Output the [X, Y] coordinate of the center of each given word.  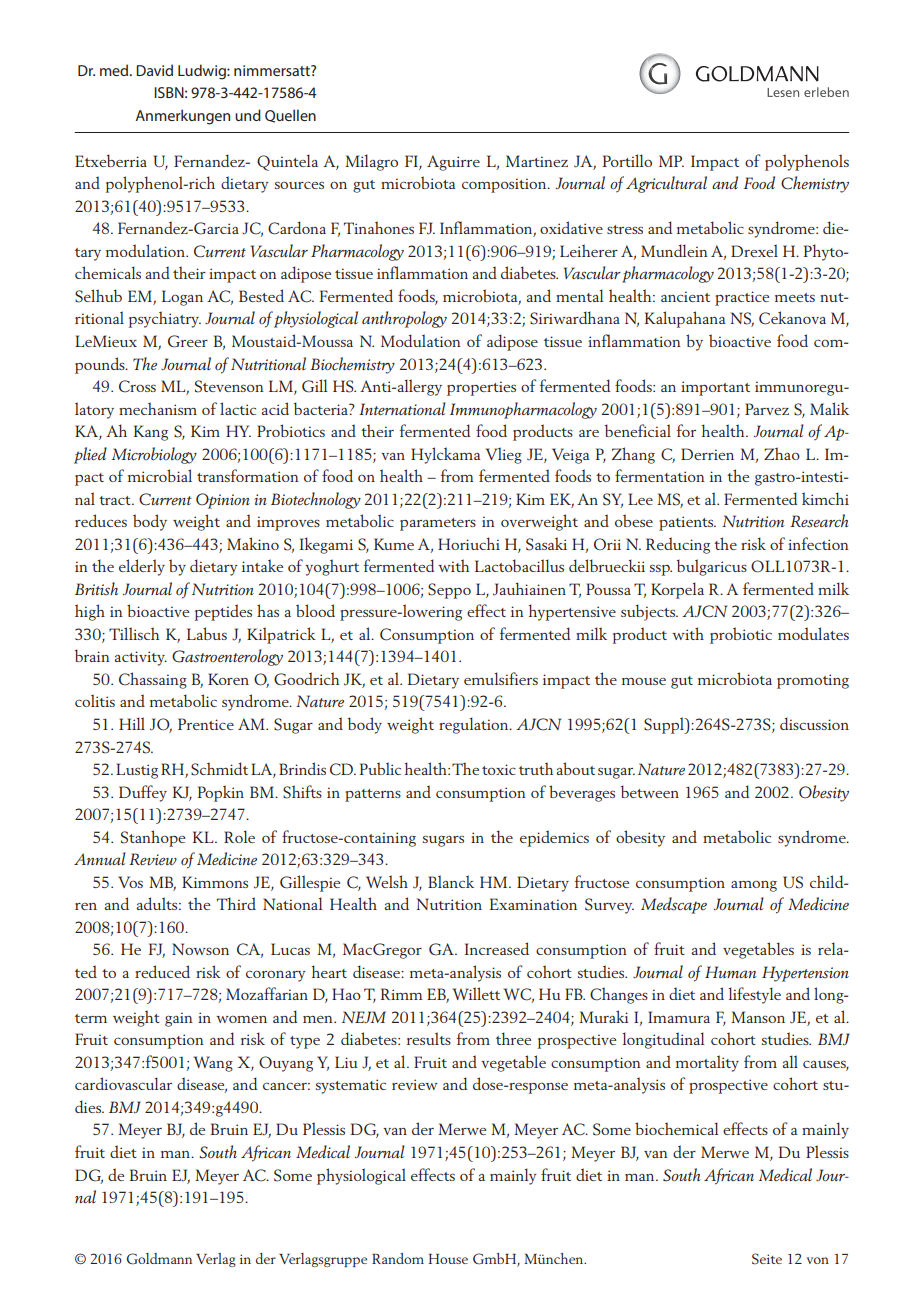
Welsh [387, 881]
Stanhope [153, 838]
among [754, 886]
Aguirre [453, 163]
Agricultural [666, 184]
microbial [160, 475]
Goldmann [159, 1259]
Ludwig [203, 72]
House [448, 1259]
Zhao [782, 453]
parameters [438, 524]
